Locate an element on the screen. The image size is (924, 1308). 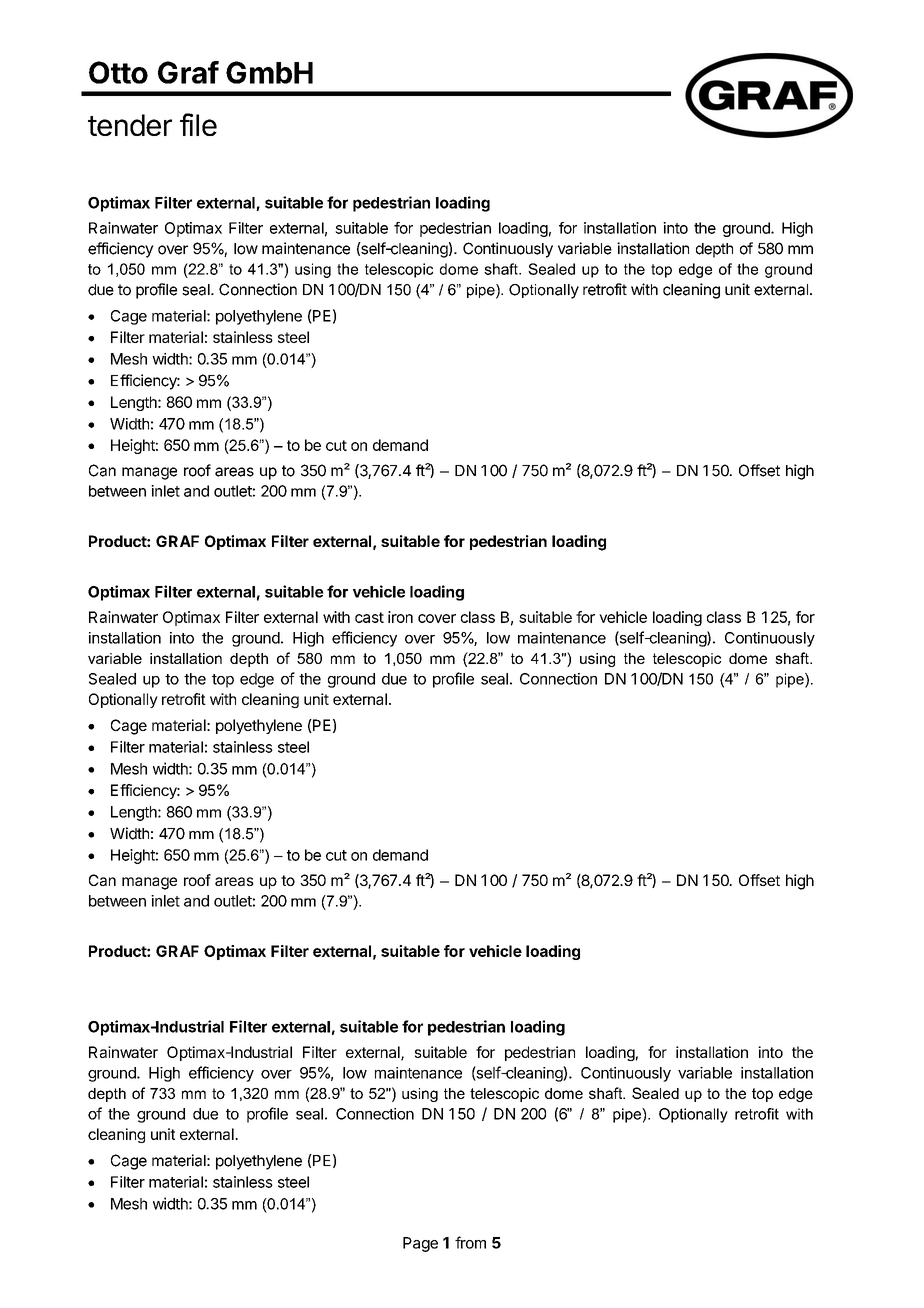
Otto is located at coordinates (118, 72).
